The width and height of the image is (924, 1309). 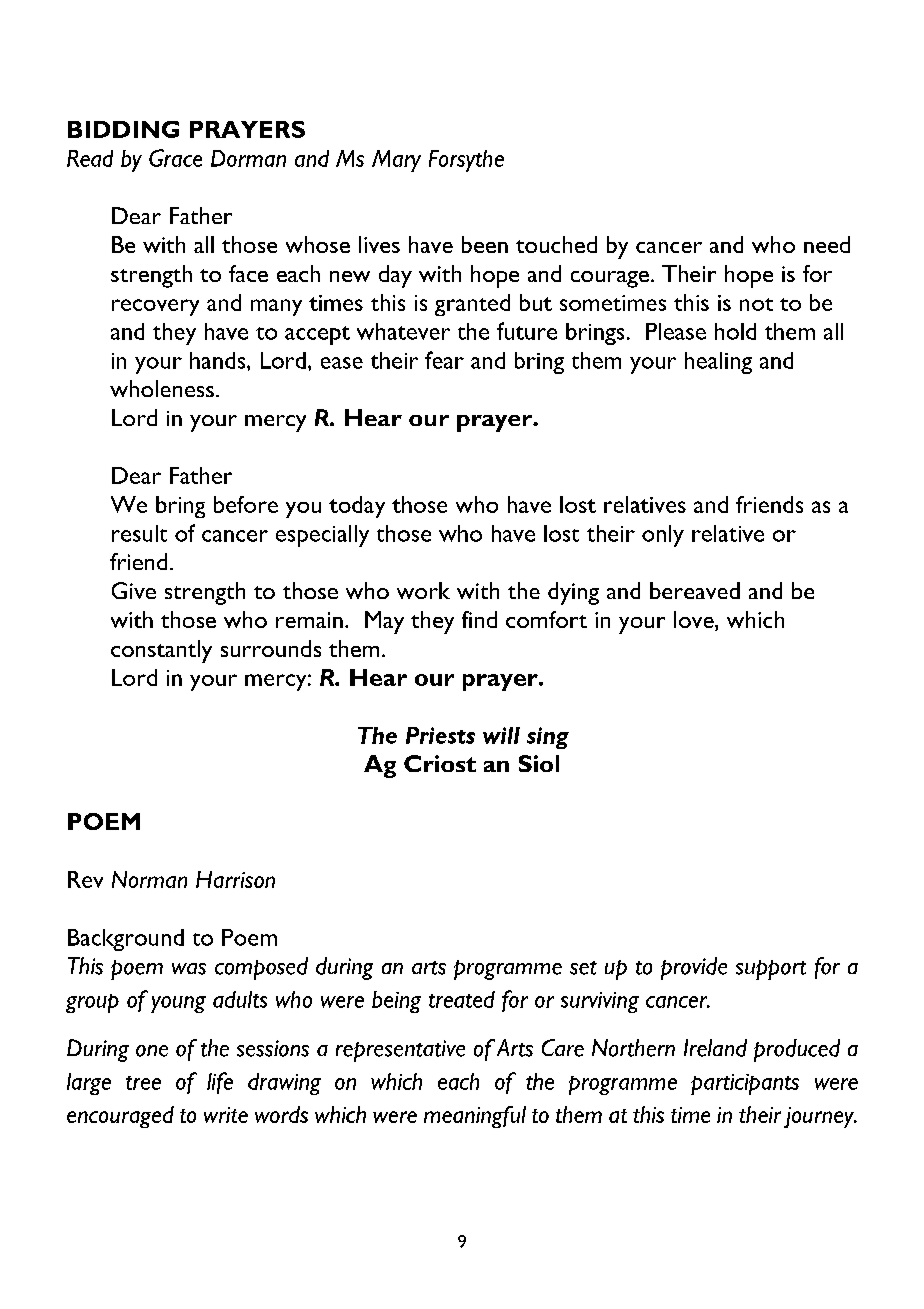 I want to click on Priests, so click(x=440, y=735).
